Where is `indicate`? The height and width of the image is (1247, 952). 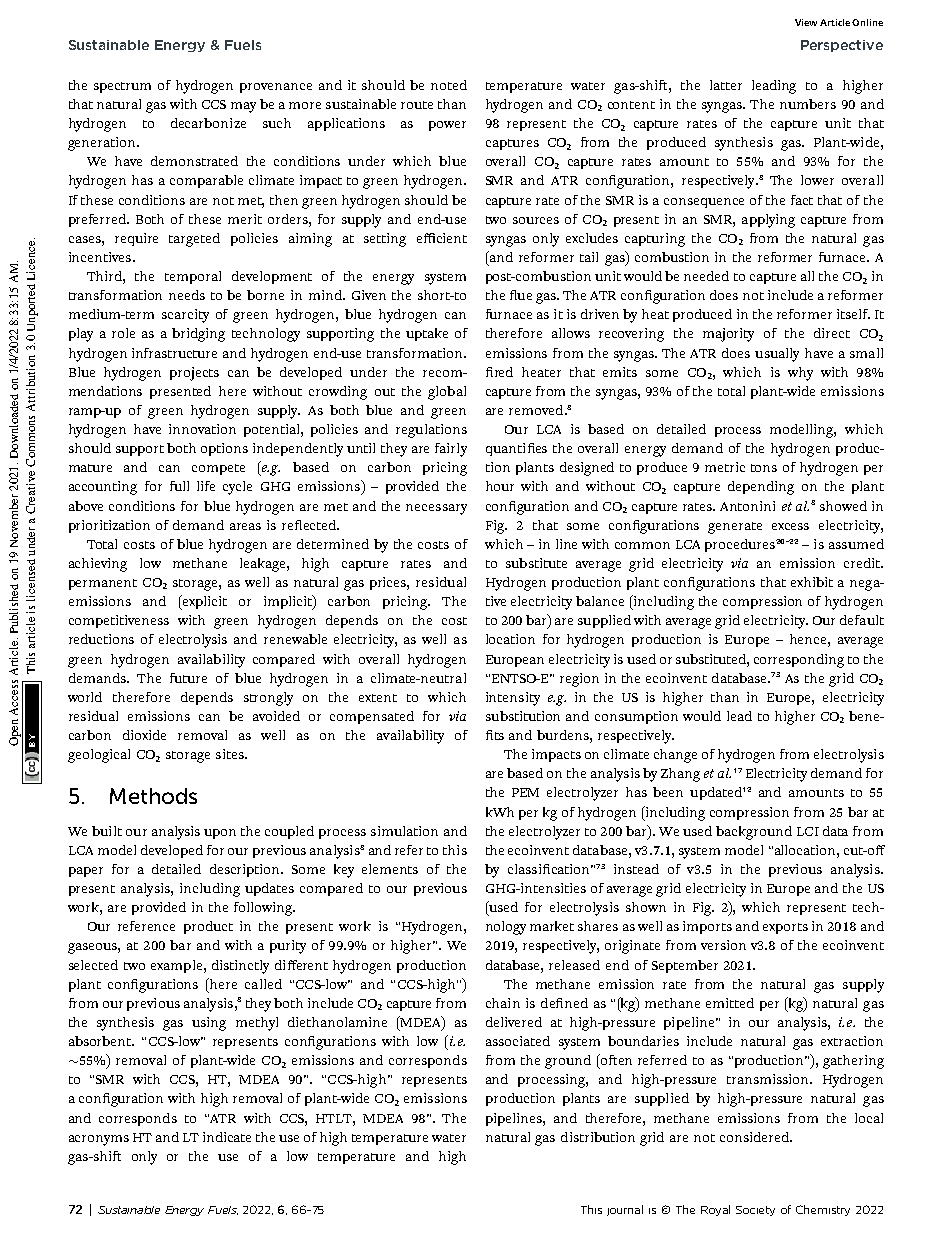
indicate is located at coordinates (227, 1137).
